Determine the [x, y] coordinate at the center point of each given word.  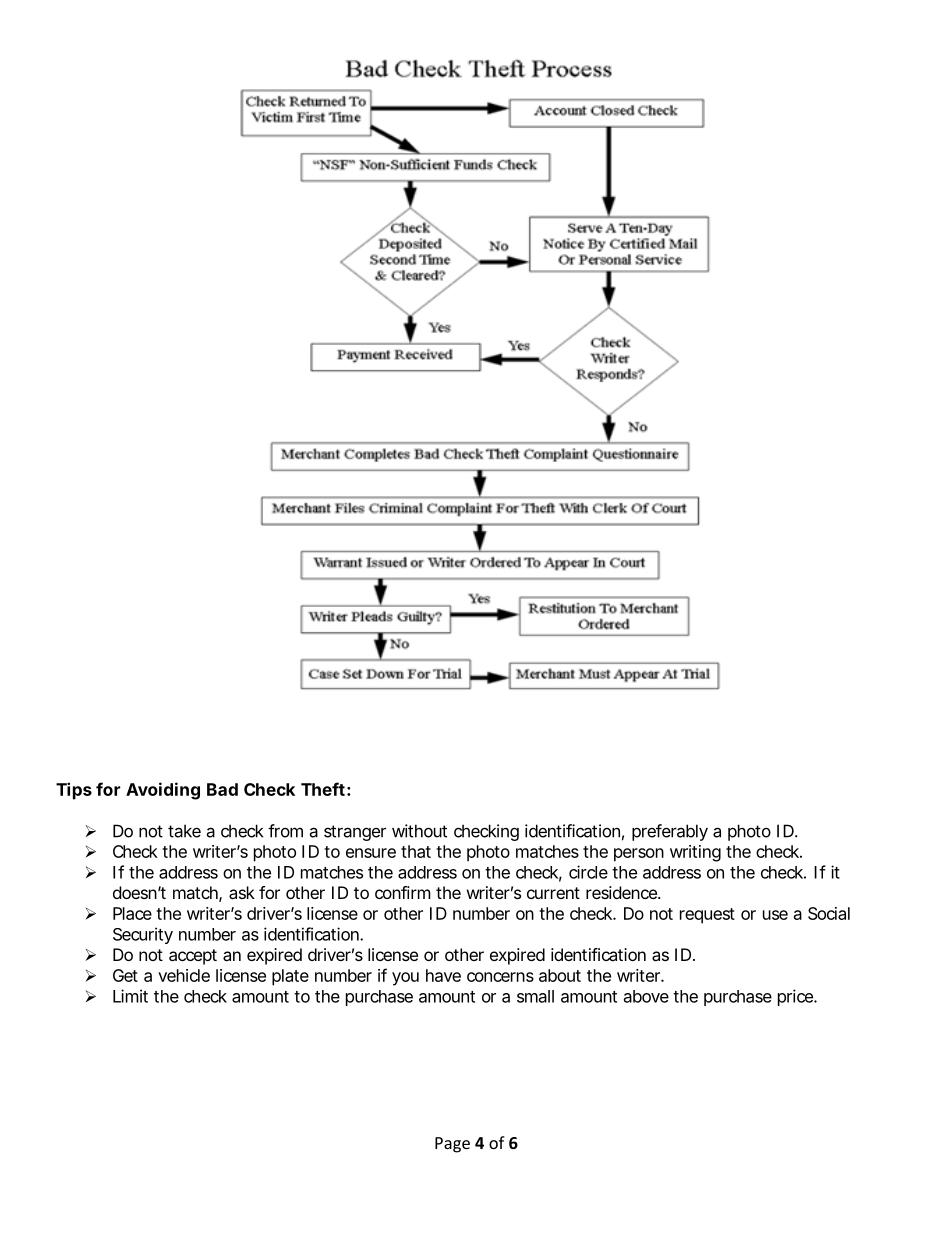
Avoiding [163, 791]
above [646, 996]
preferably [670, 832]
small [535, 996]
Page [452, 1145]
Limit [130, 996]
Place [132, 913]
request [707, 916]
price [796, 997]
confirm [403, 892]
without [419, 831]
